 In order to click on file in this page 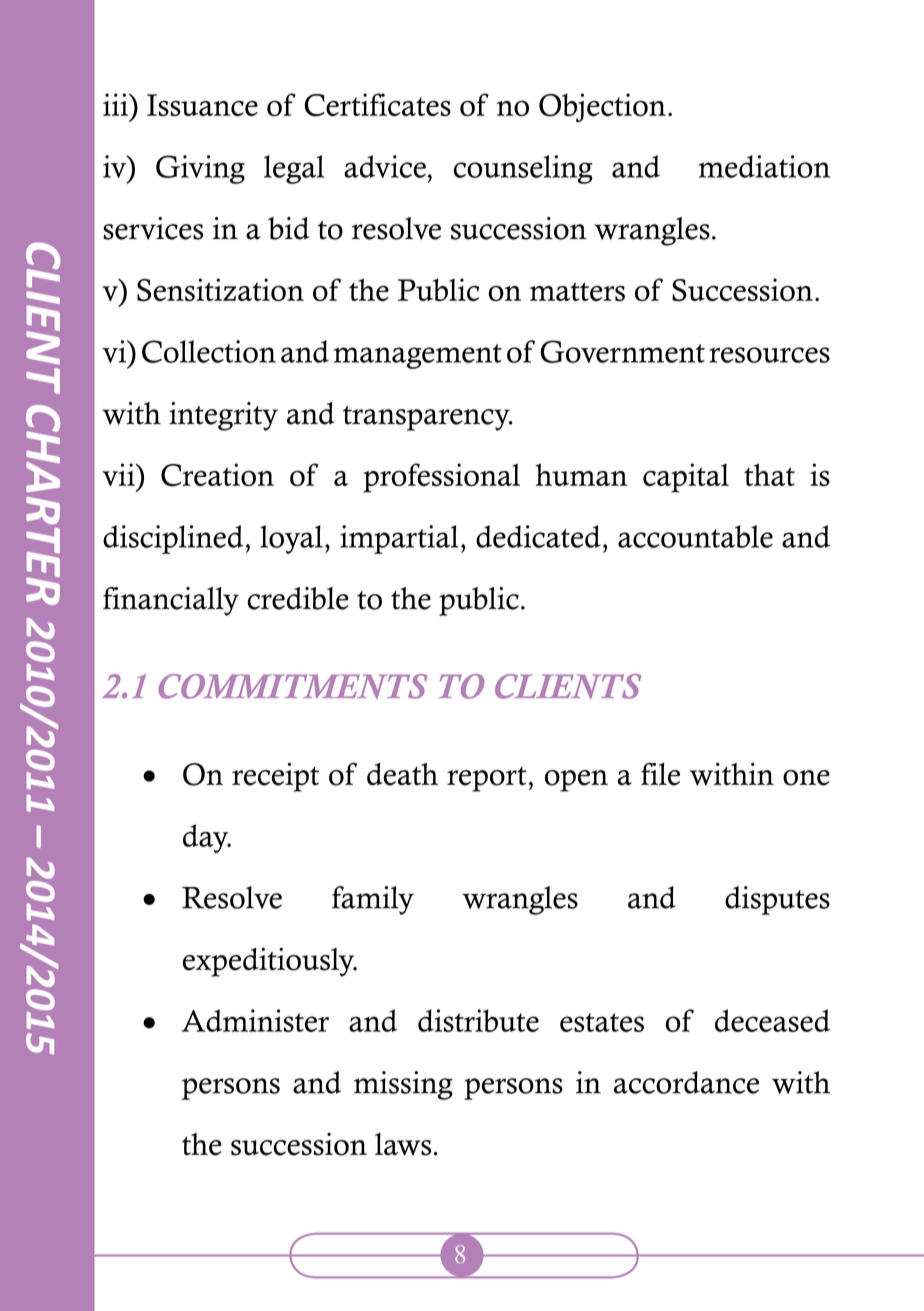, I will do `click(660, 774)`.
